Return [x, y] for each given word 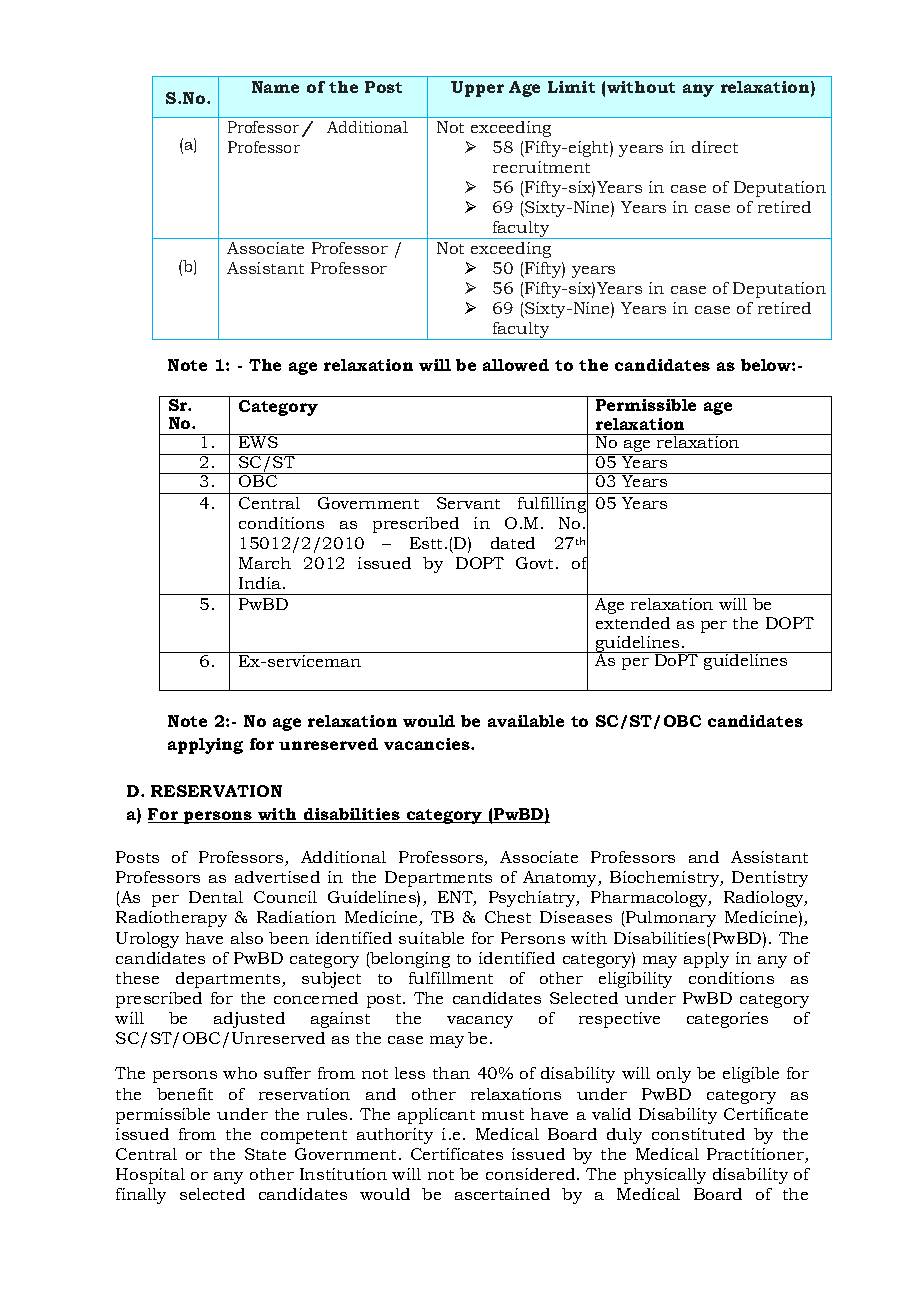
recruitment [541, 167]
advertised [277, 877]
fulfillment [451, 978]
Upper [477, 89]
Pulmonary [670, 919]
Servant [468, 503]
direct [715, 147]
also [247, 938]
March [265, 563]
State [265, 1154]
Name [275, 87]
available [526, 721]
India [261, 583]
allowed [516, 365]
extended [633, 623]
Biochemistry [666, 879]
